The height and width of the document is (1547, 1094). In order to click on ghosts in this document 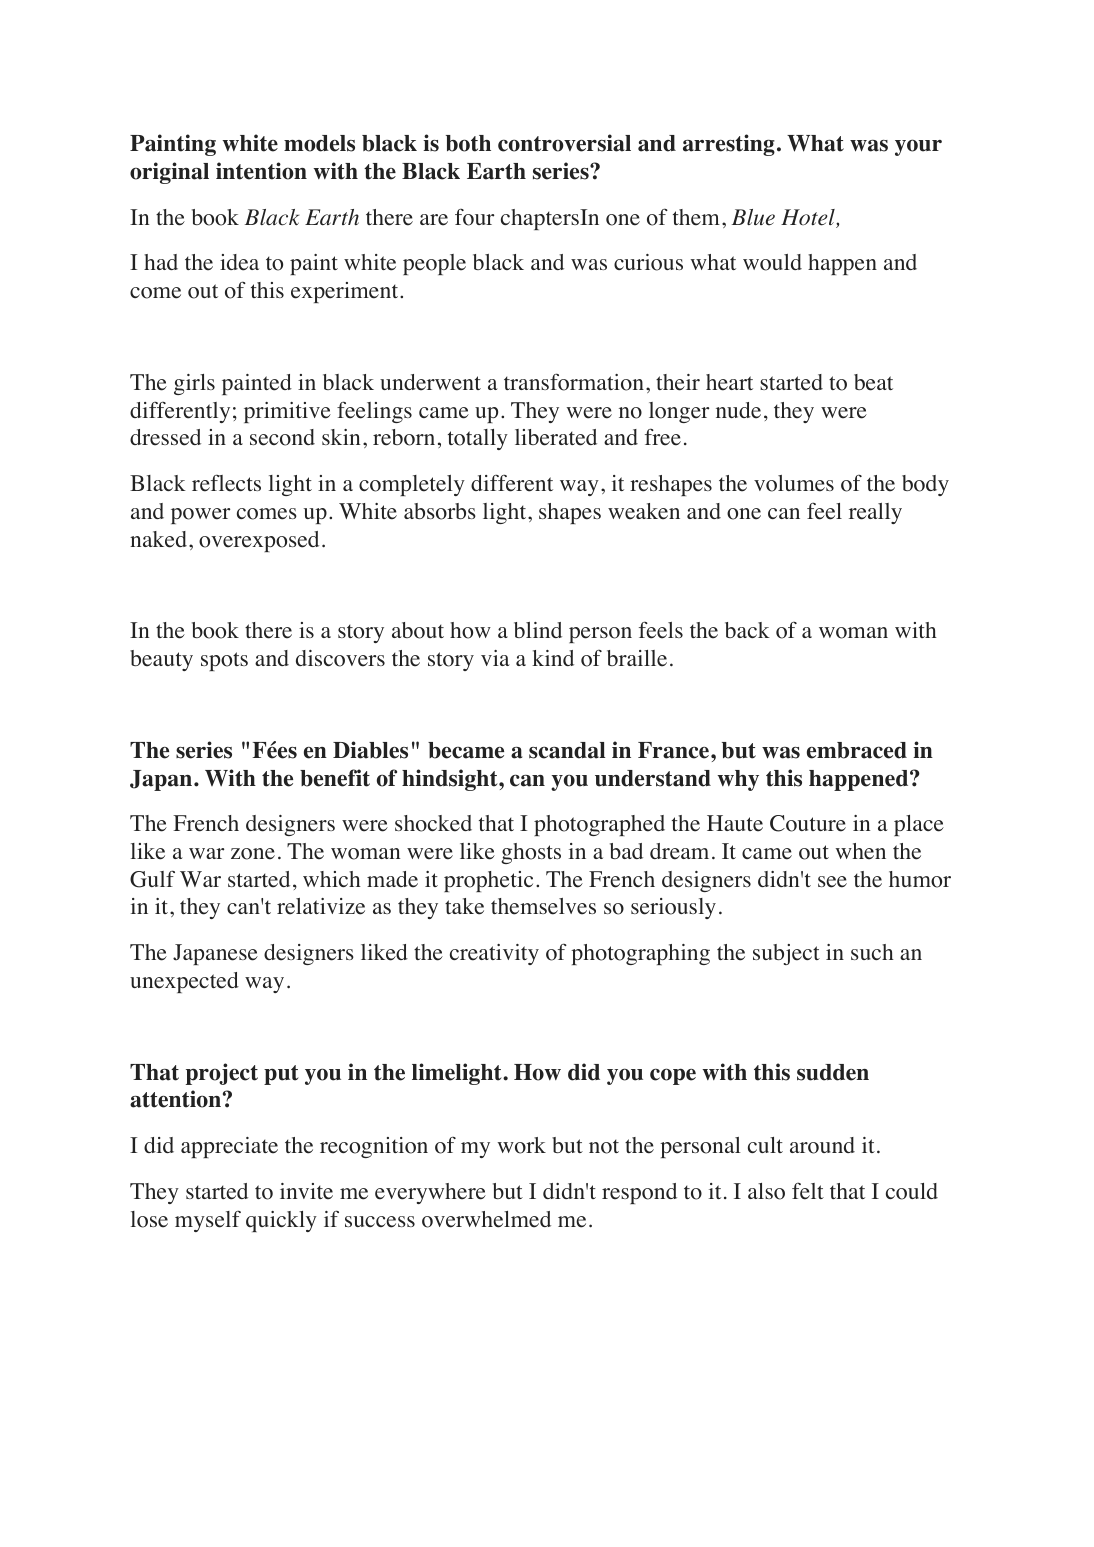, I will do `click(531, 853)`.
